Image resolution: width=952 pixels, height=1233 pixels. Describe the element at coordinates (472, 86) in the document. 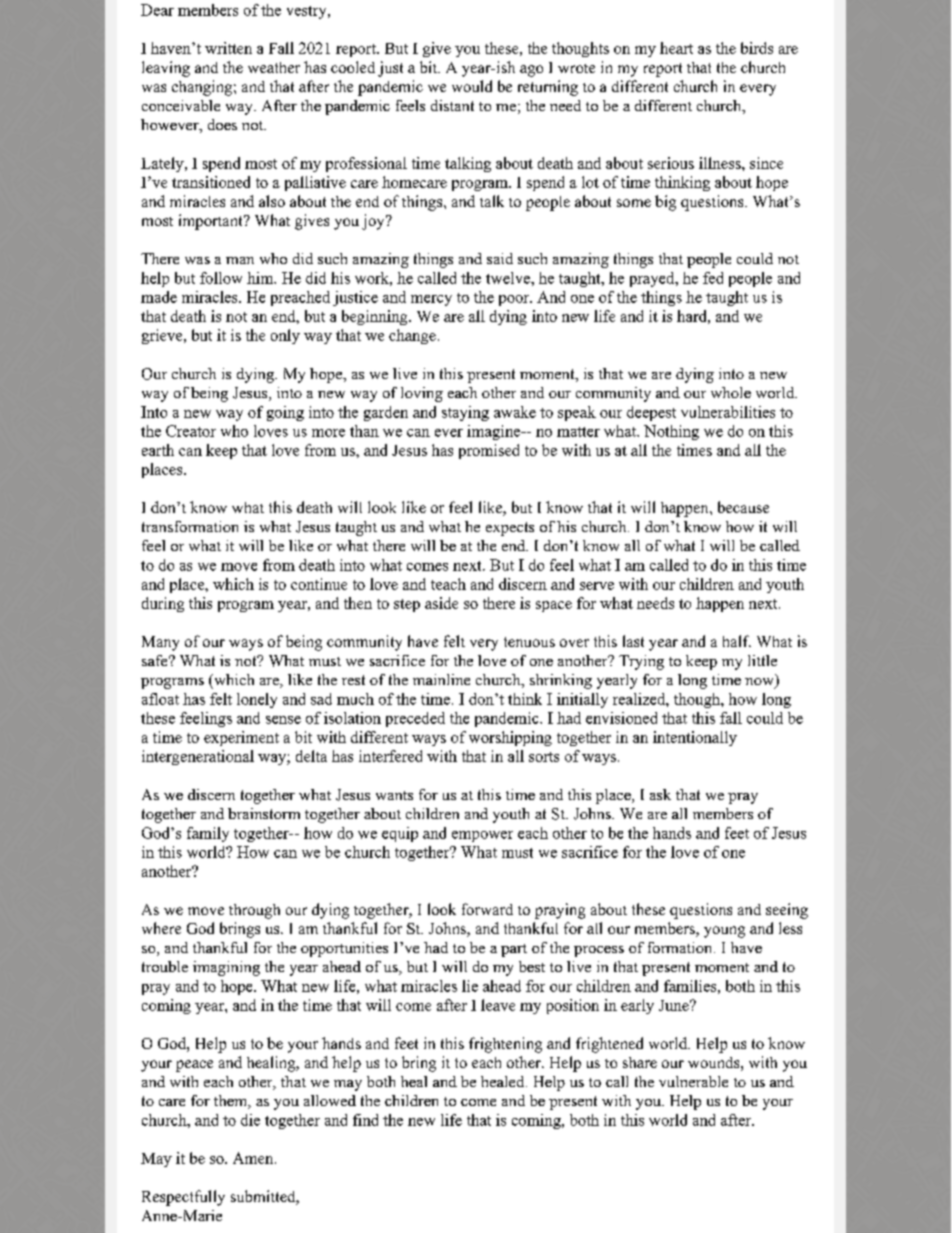

I see `would` at that location.
